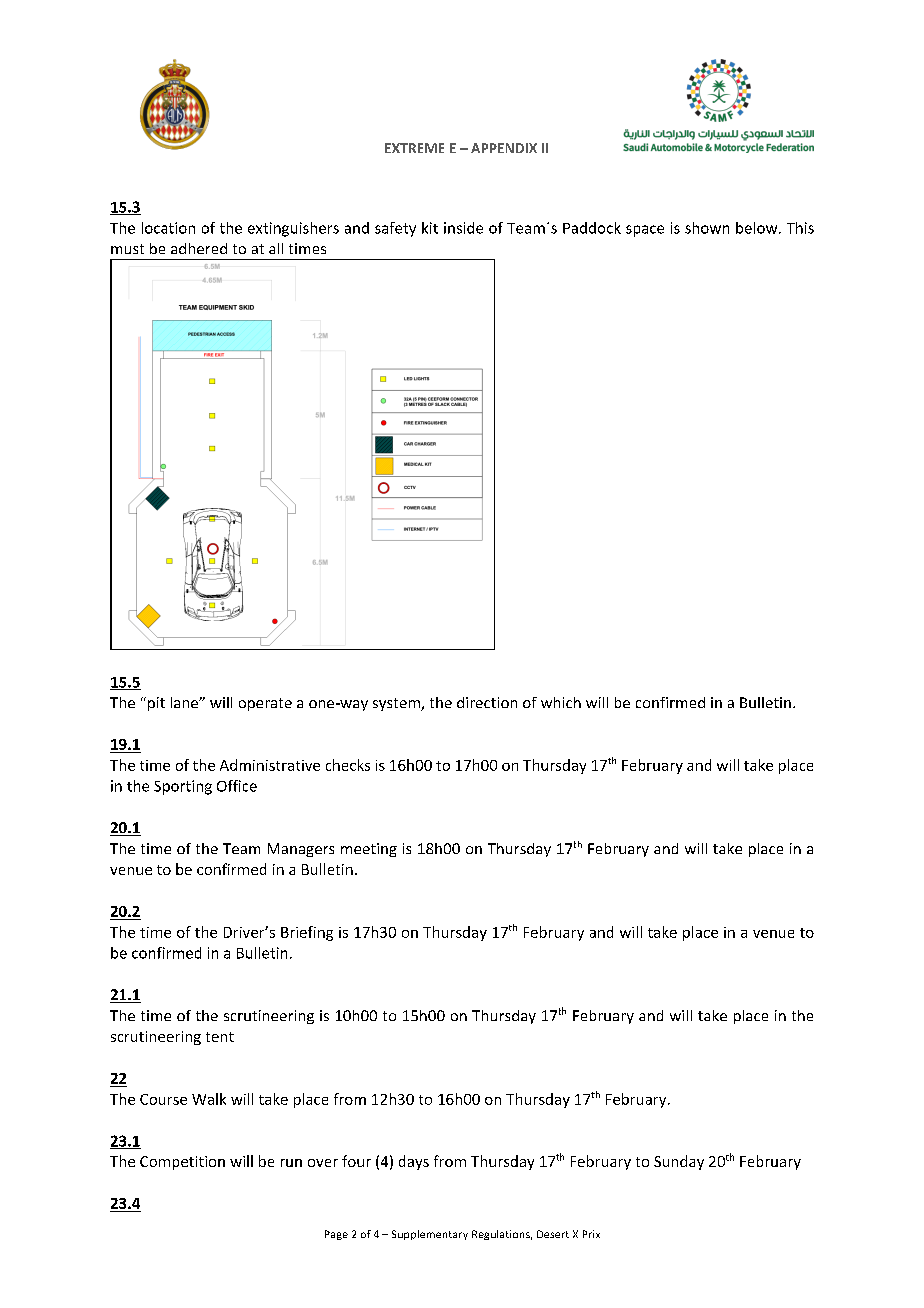  Describe the element at coordinates (487, 702) in the image. I see `direction` at that location.
